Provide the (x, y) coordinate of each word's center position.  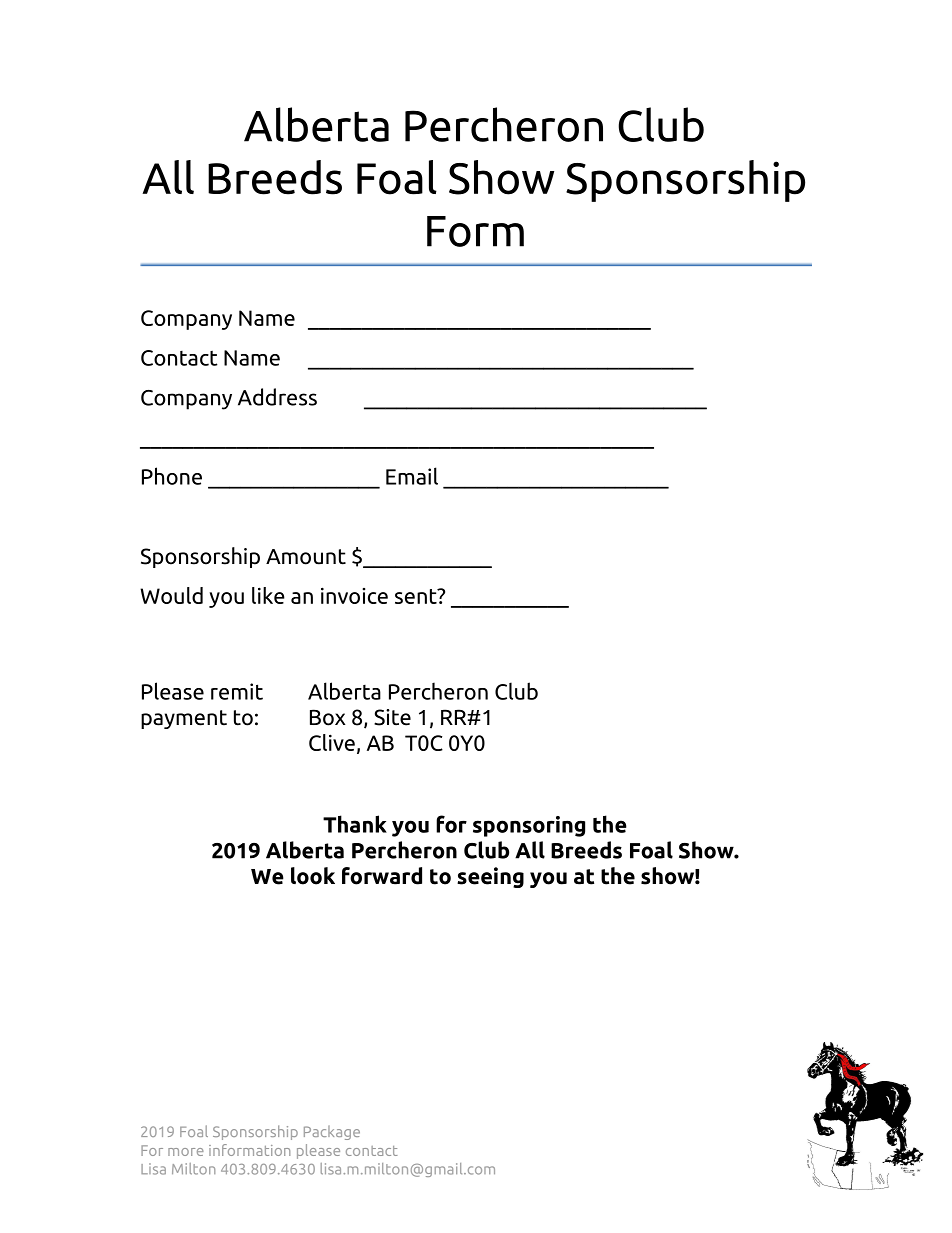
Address (277, 397)
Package (332, 1133)
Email (412, 476)
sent (417, 596)
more (186, 1152)
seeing (490, 877)
